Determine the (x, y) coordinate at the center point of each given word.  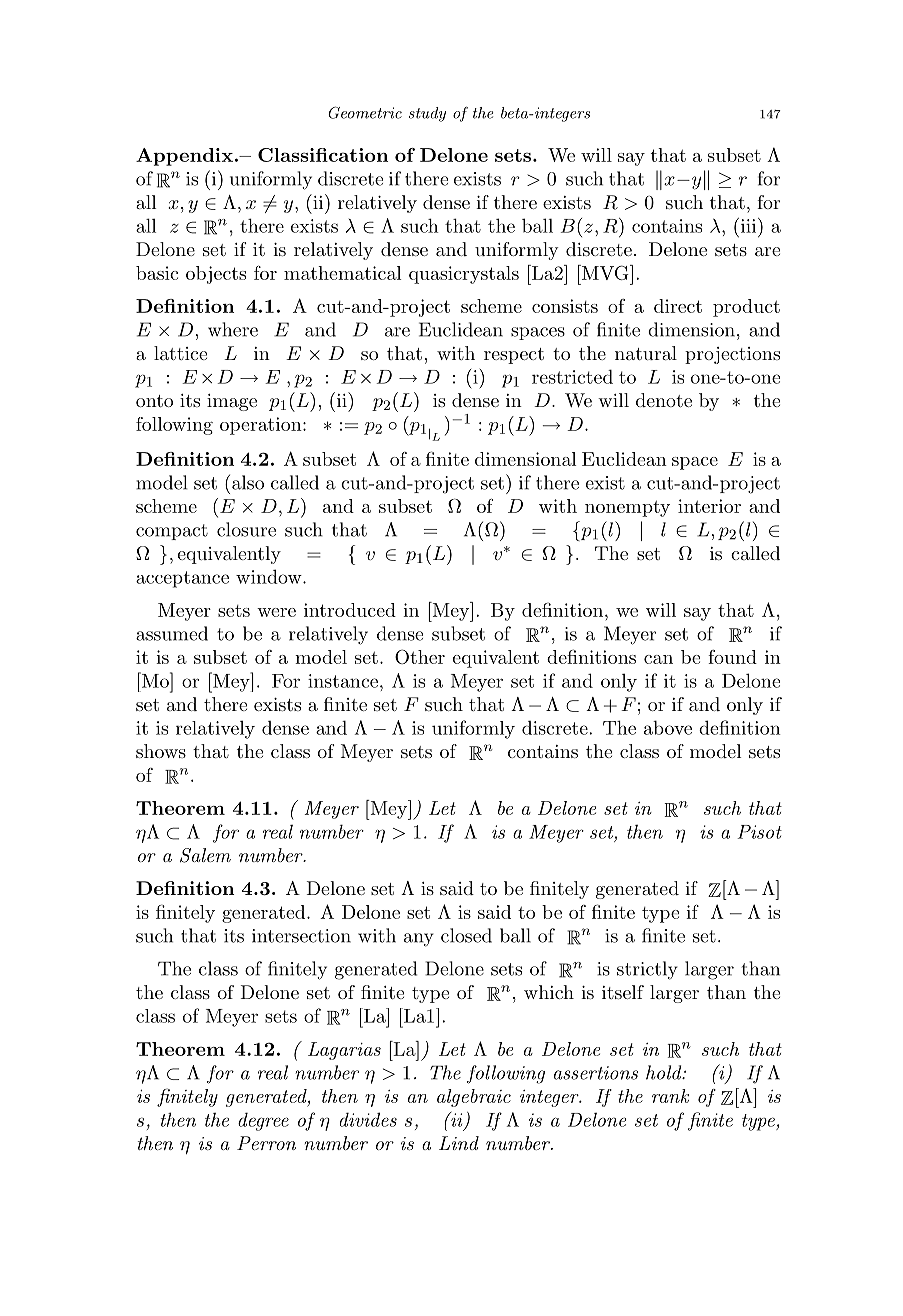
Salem (205, 855)
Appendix (184, 157)
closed (466, 935)
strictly (647, 970)
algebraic (474, 1098)
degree (263, 1121)
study (427, 114)
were (276, 612)
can (658, 659)
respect (514, 356)
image (232, 402)
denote (664, 400)
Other (420, 656)
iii (748, 225)
